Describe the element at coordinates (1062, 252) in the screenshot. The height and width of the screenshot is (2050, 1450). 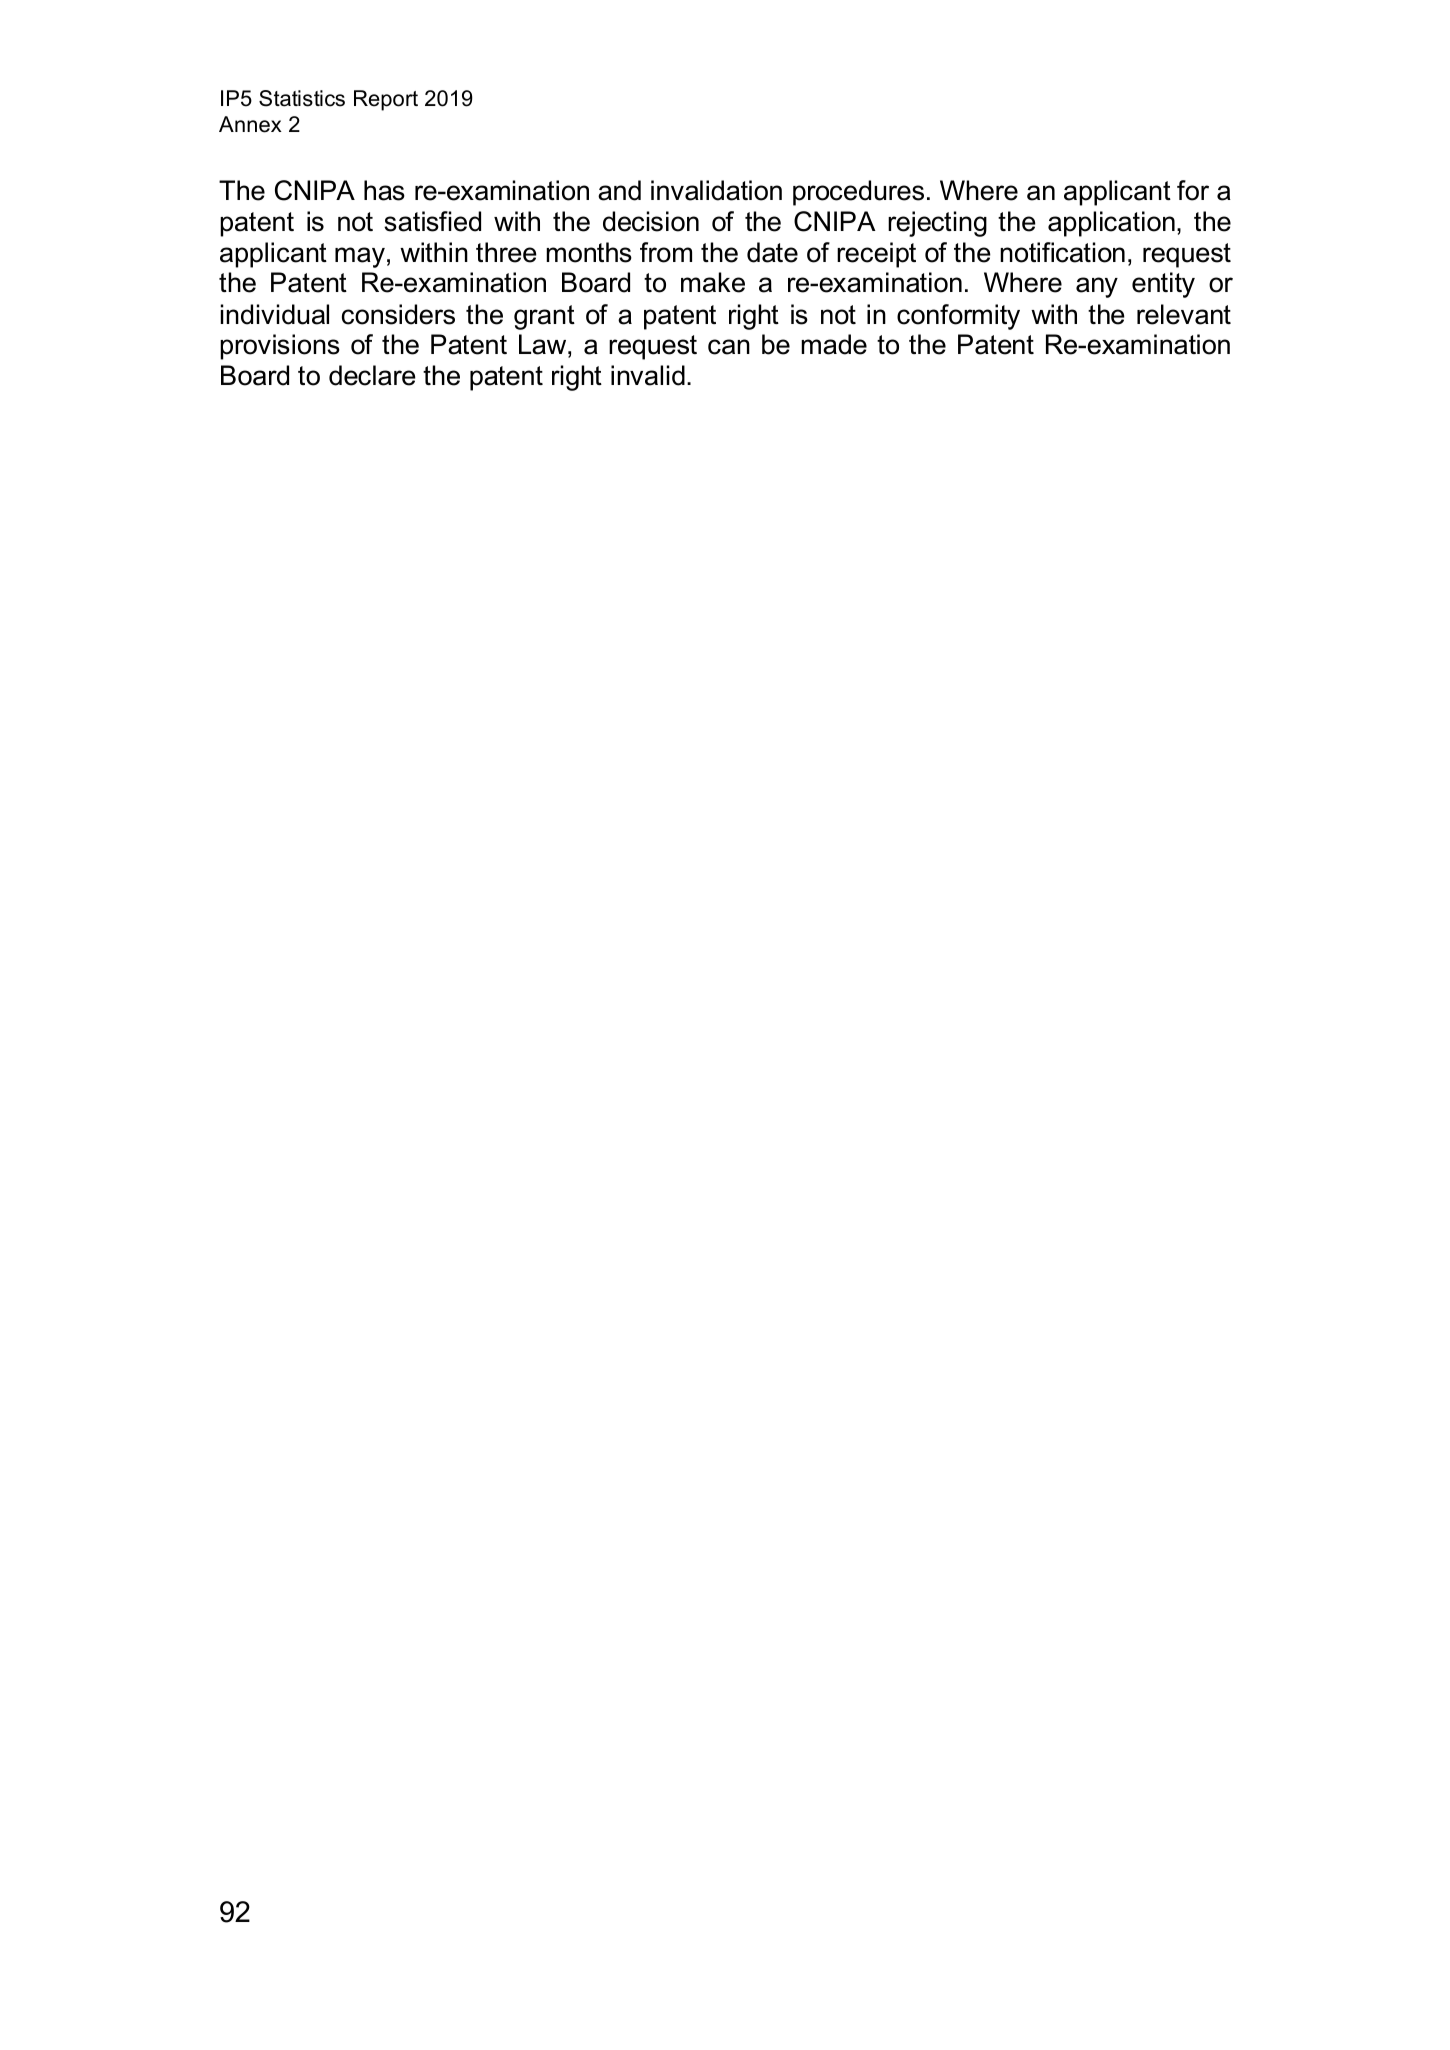
I see `notification` at that location.
